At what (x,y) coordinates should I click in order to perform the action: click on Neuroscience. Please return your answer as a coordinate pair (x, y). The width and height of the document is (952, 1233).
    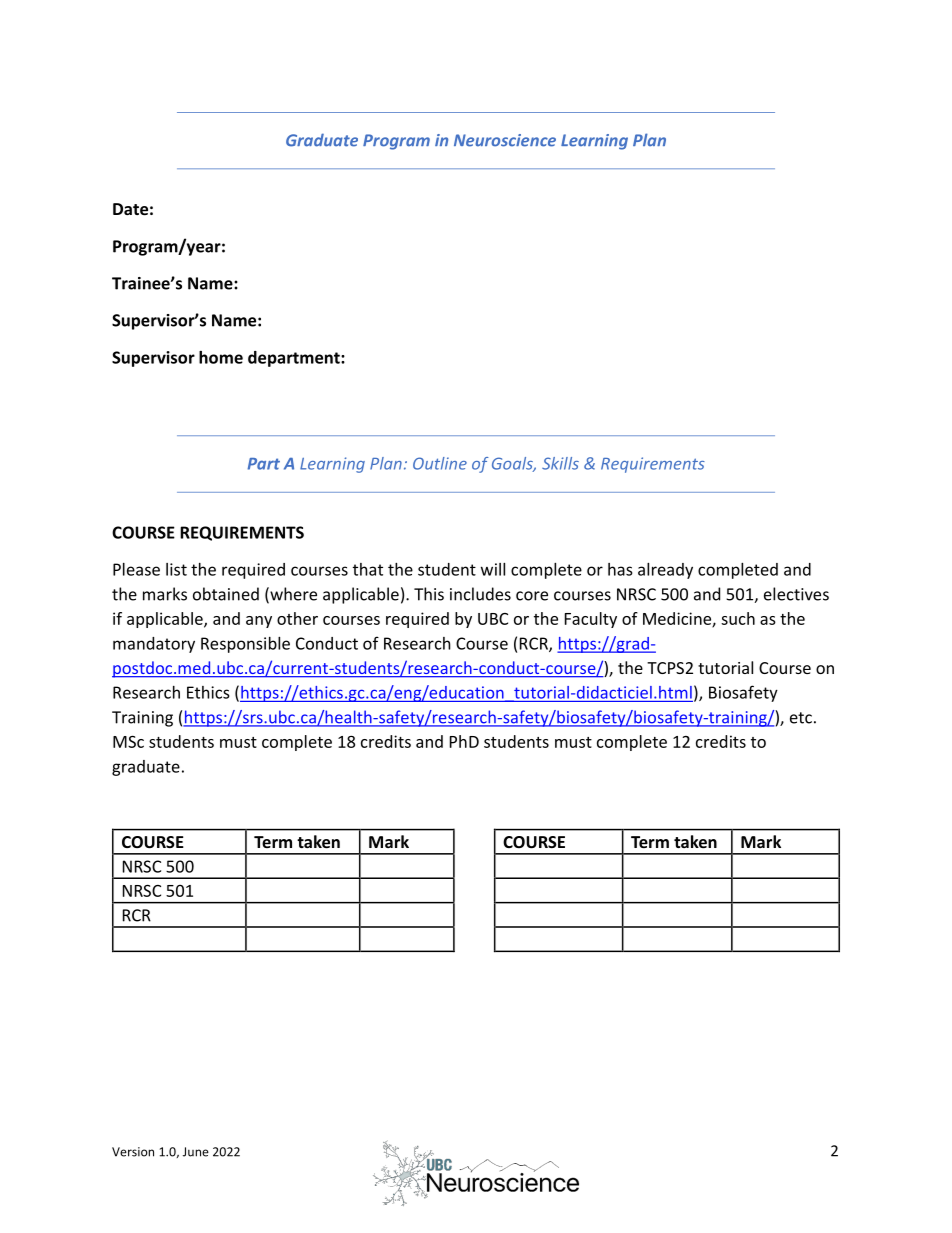
    Looking at the image, I should click on (505, 140).
